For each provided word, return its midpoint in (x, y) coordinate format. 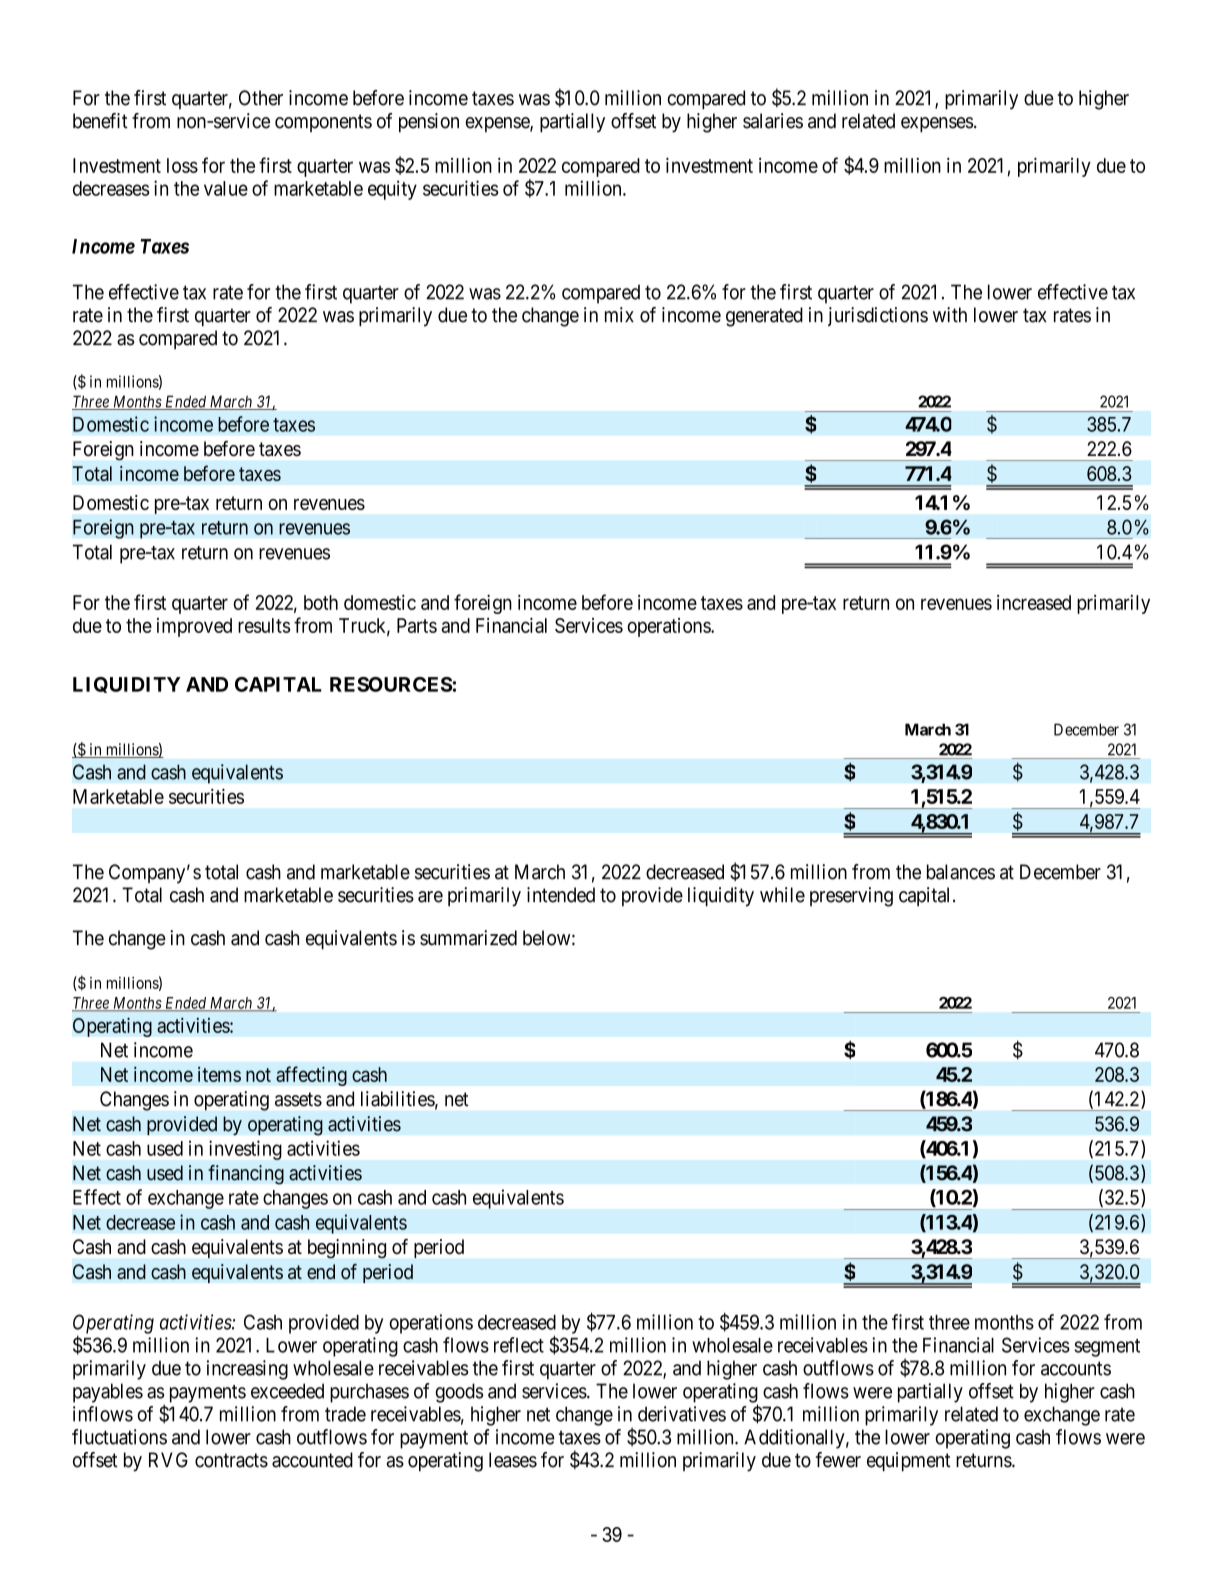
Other (261, 98)
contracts (231, 1460)
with (950, 315)
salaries (773, 121)
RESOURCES (391, 684)
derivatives (682, 1414)
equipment (909, 1462)
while (782, 895)
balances (961, 872)
